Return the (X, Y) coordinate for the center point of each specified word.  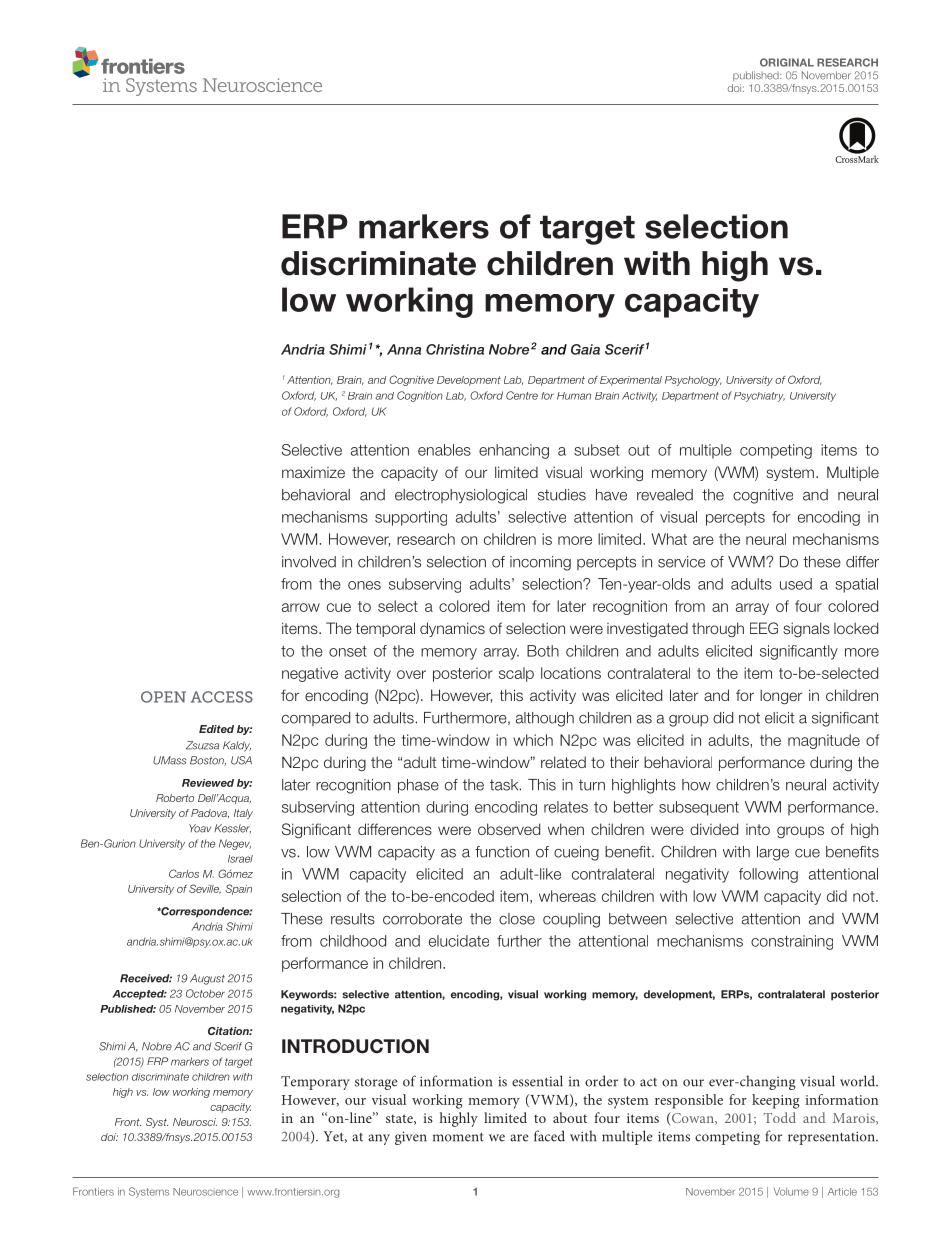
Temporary (315, 1083)
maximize (313, 472)
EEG (764, 628)
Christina (455, 349)
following (768, 875)
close (517, 919)
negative (310, 674)
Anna (404, 349)
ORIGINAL (787, 62)
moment (458, 1137)
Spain (238, 889)
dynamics (452, 629)
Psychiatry (759, 397)
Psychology (693, 381)
